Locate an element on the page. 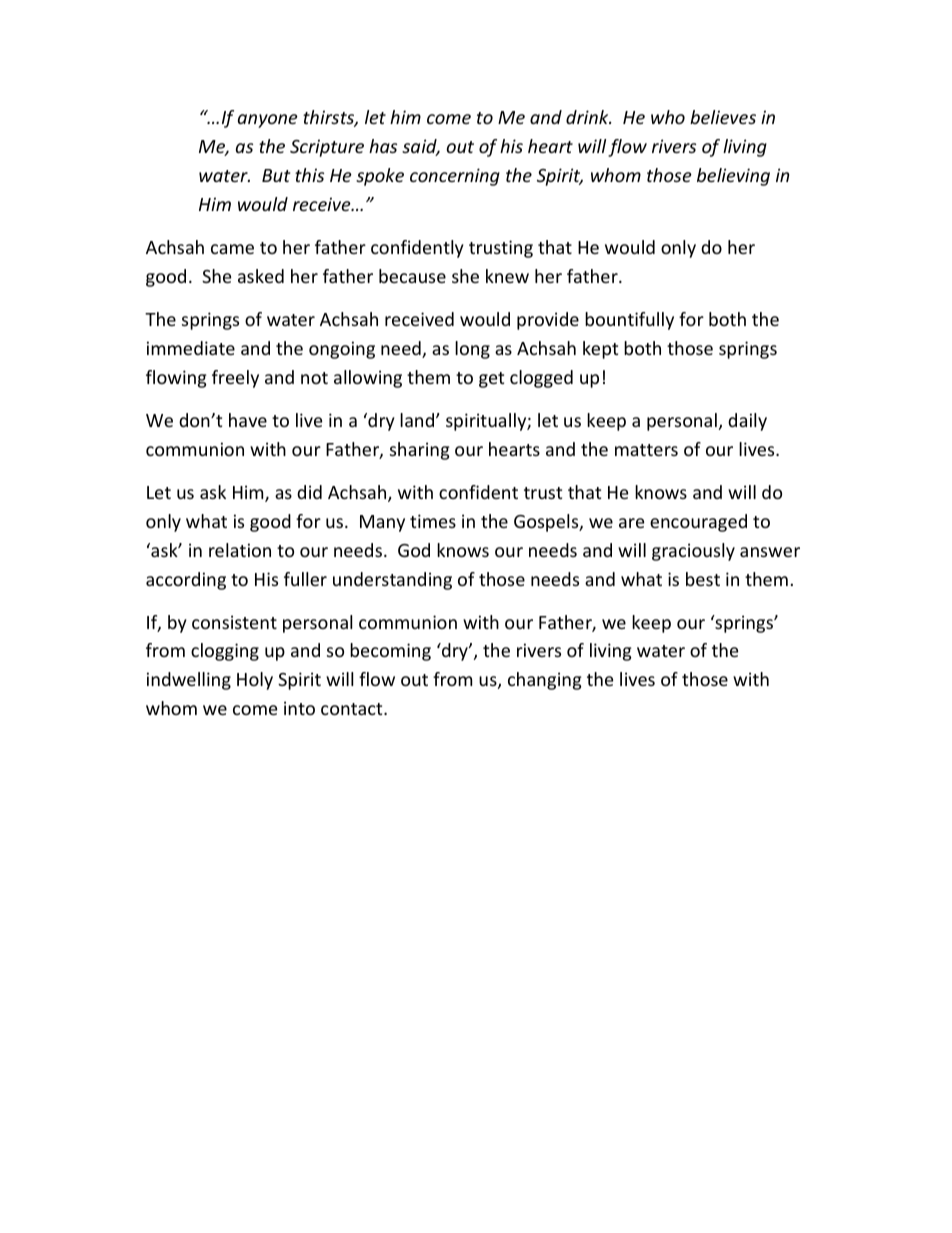 This document has width=952, height=1233. anyone is located at coordinates (268, 121).
